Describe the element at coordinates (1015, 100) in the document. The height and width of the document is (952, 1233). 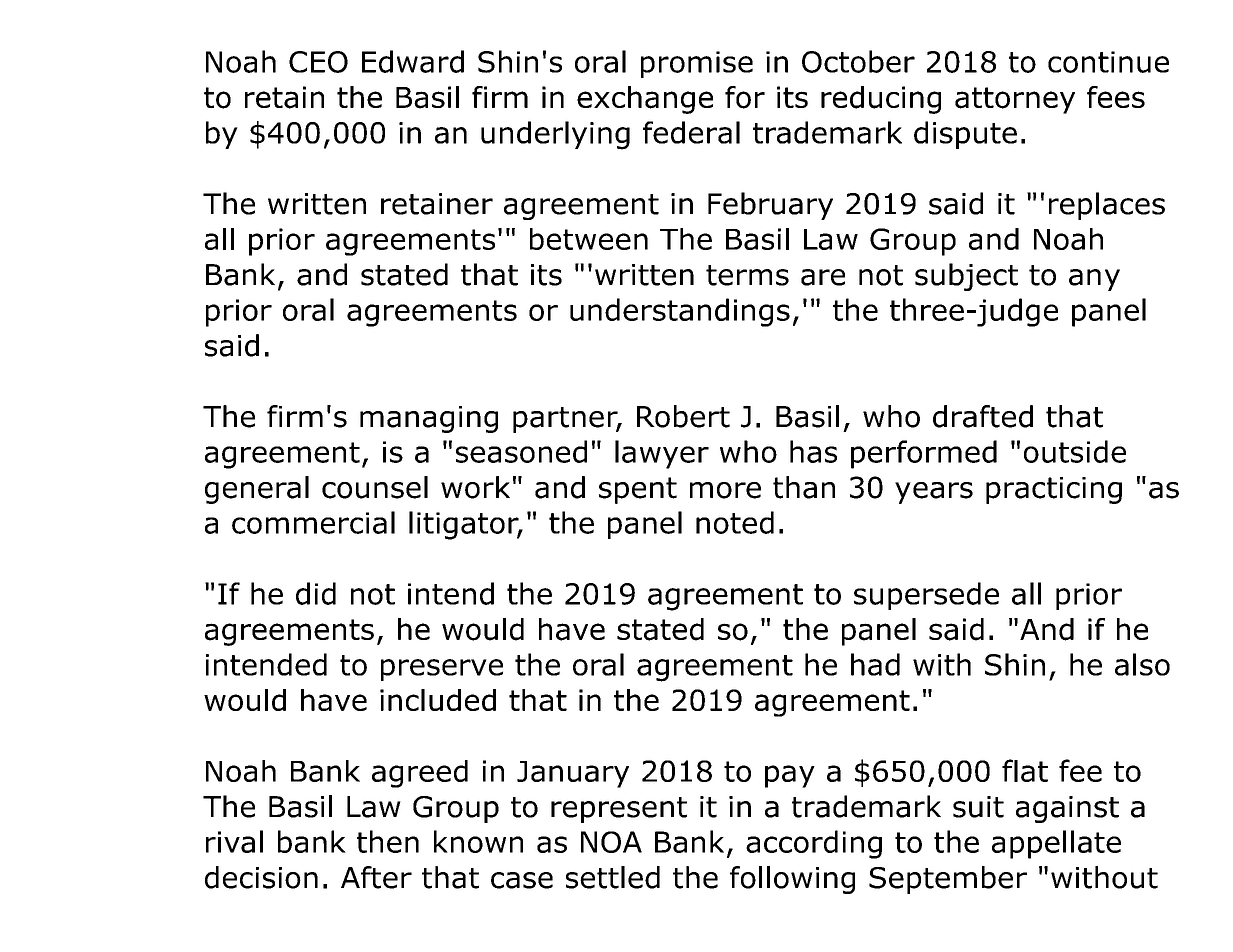
I see `attorney` at that location.
